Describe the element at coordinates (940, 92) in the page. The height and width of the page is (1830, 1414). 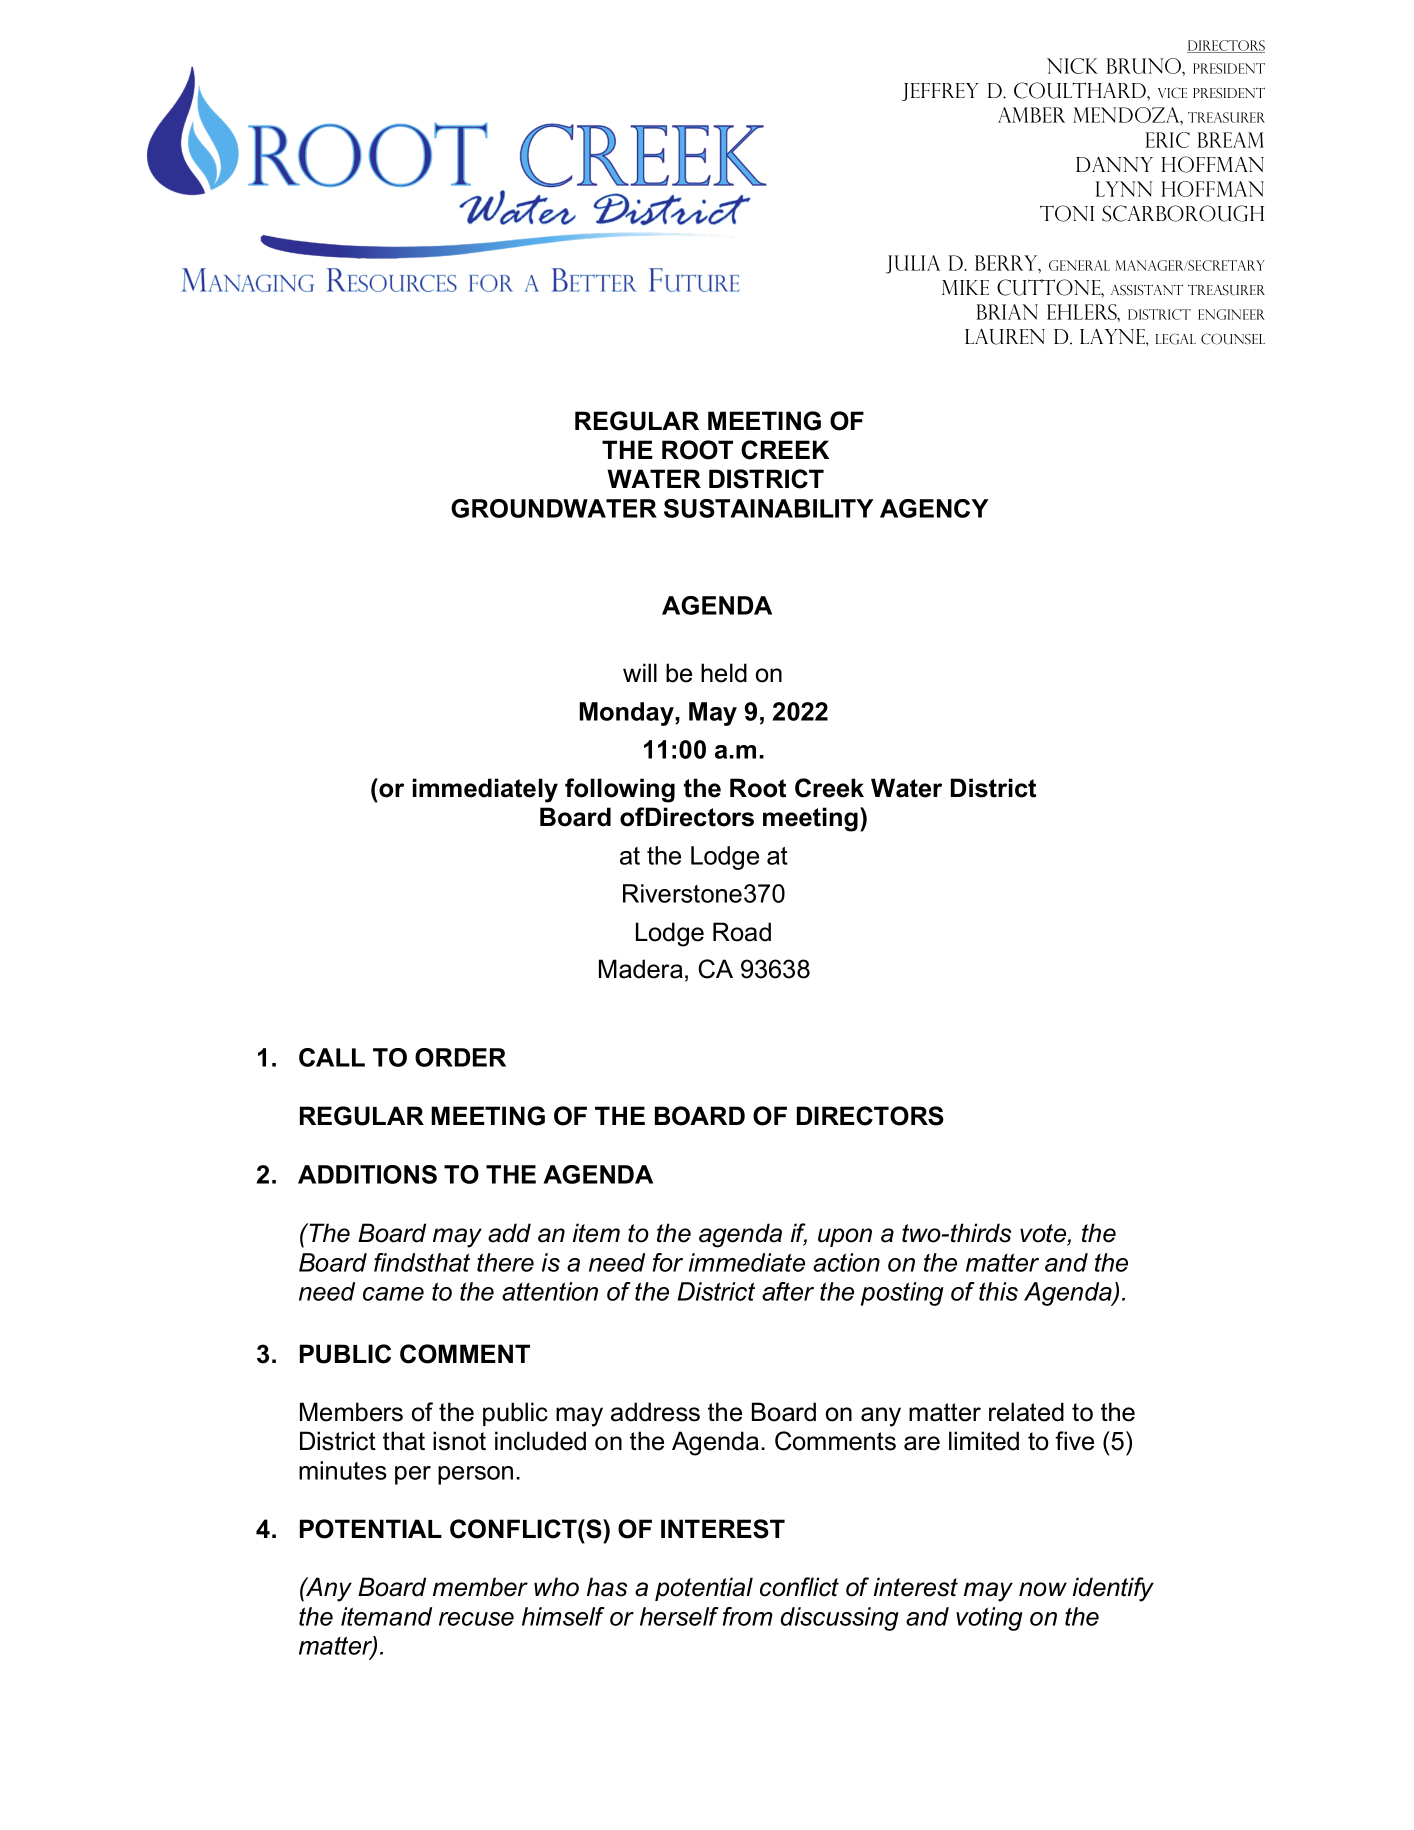
I see `JEFFREY` at that location.
